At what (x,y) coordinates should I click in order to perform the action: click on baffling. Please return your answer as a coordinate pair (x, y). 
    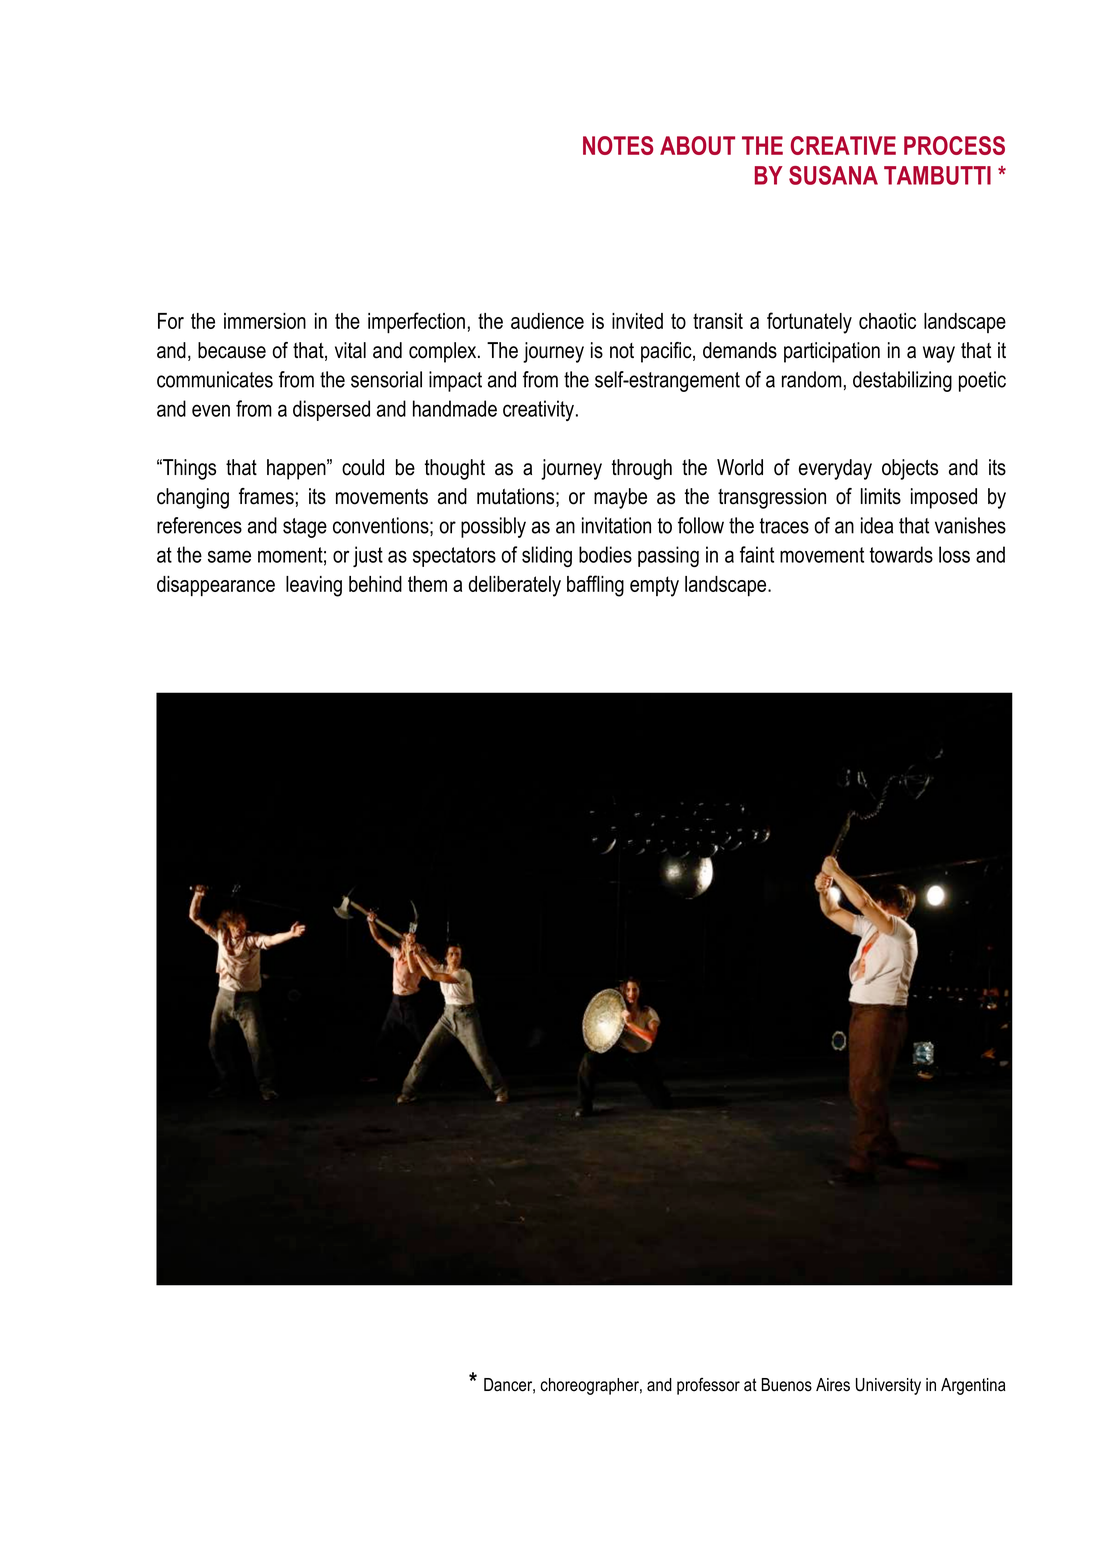
    Looking at the image, I should click on (595, 586).
